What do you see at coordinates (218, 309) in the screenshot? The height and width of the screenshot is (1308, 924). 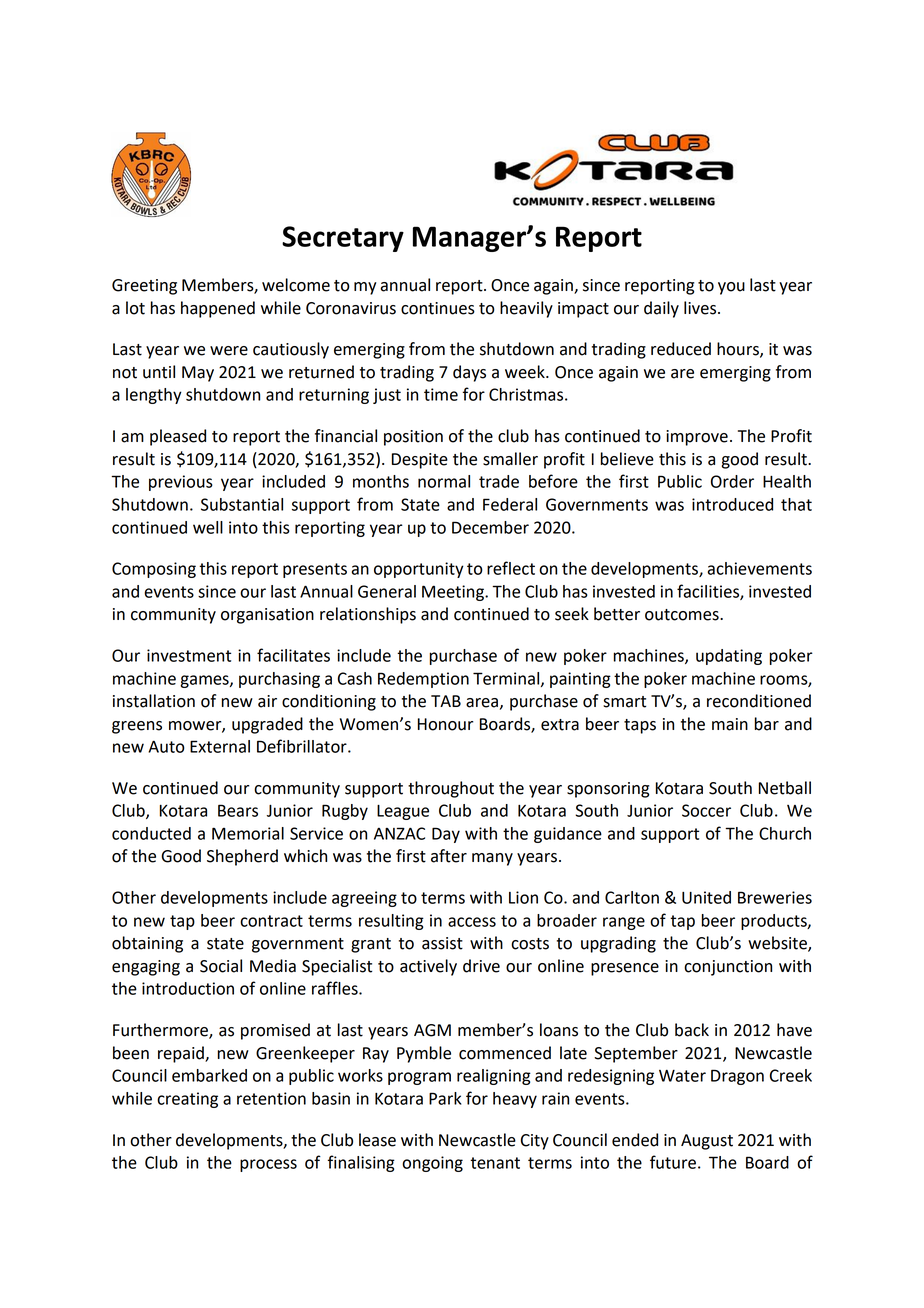 I see `happened` at bounding box center [218, 309].
